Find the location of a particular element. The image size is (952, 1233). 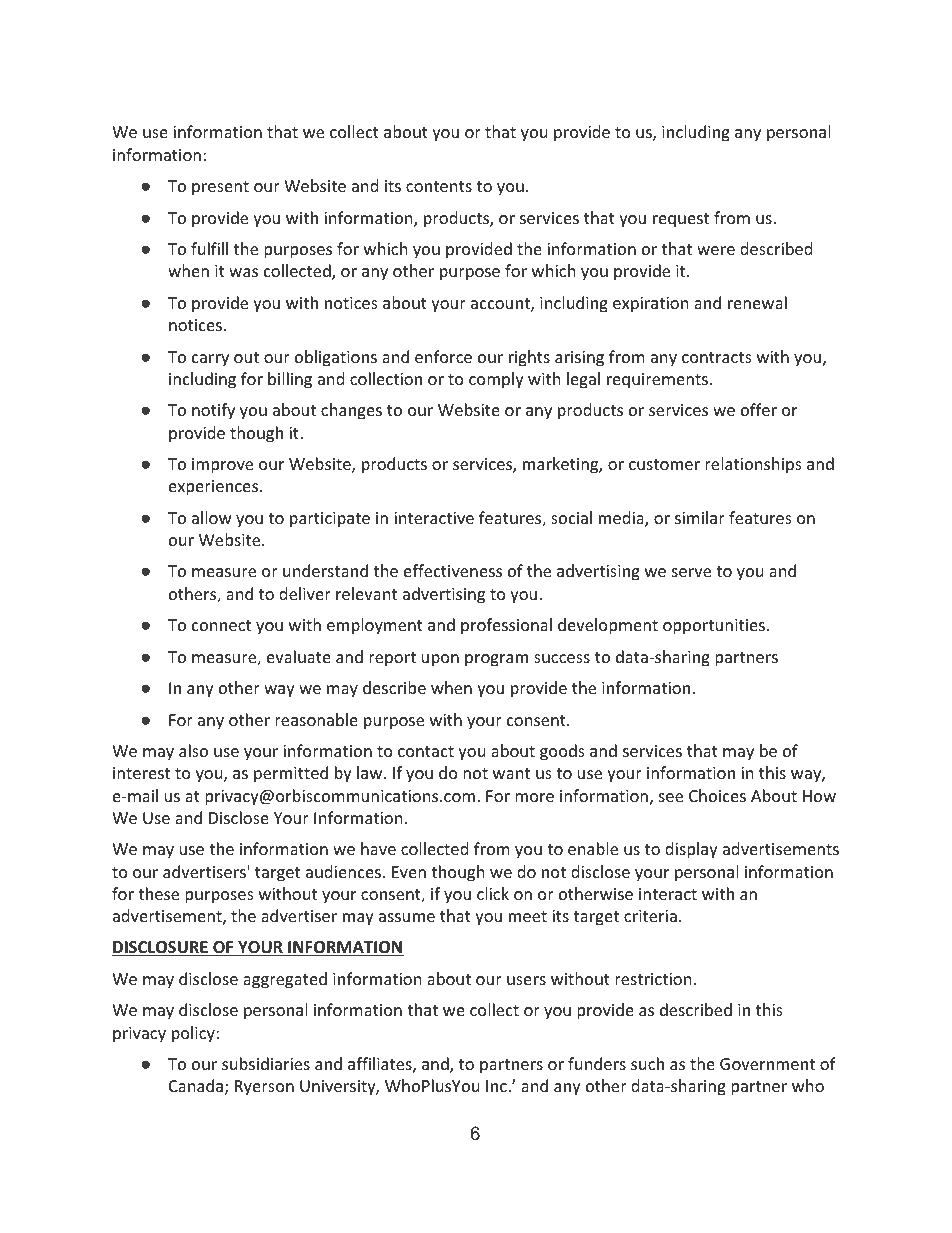

want is located at coordinates (511, 773).
